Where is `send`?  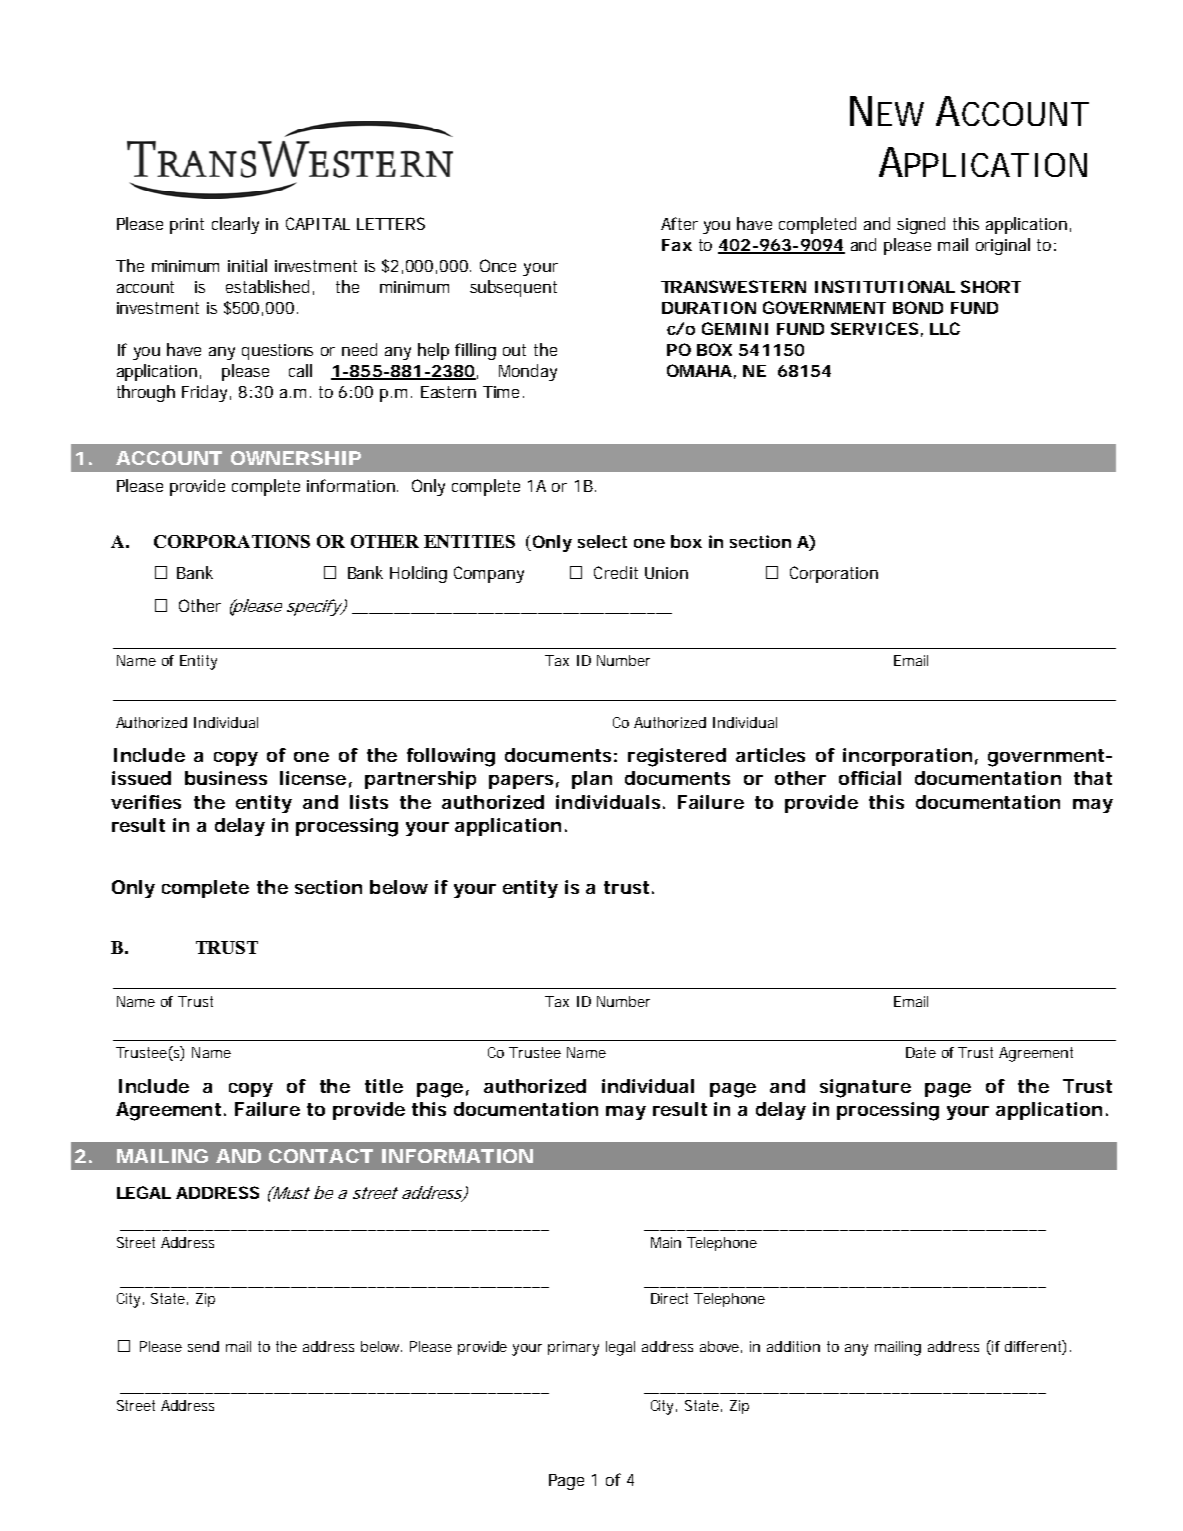 send is located at coordinates (203, 1346).
